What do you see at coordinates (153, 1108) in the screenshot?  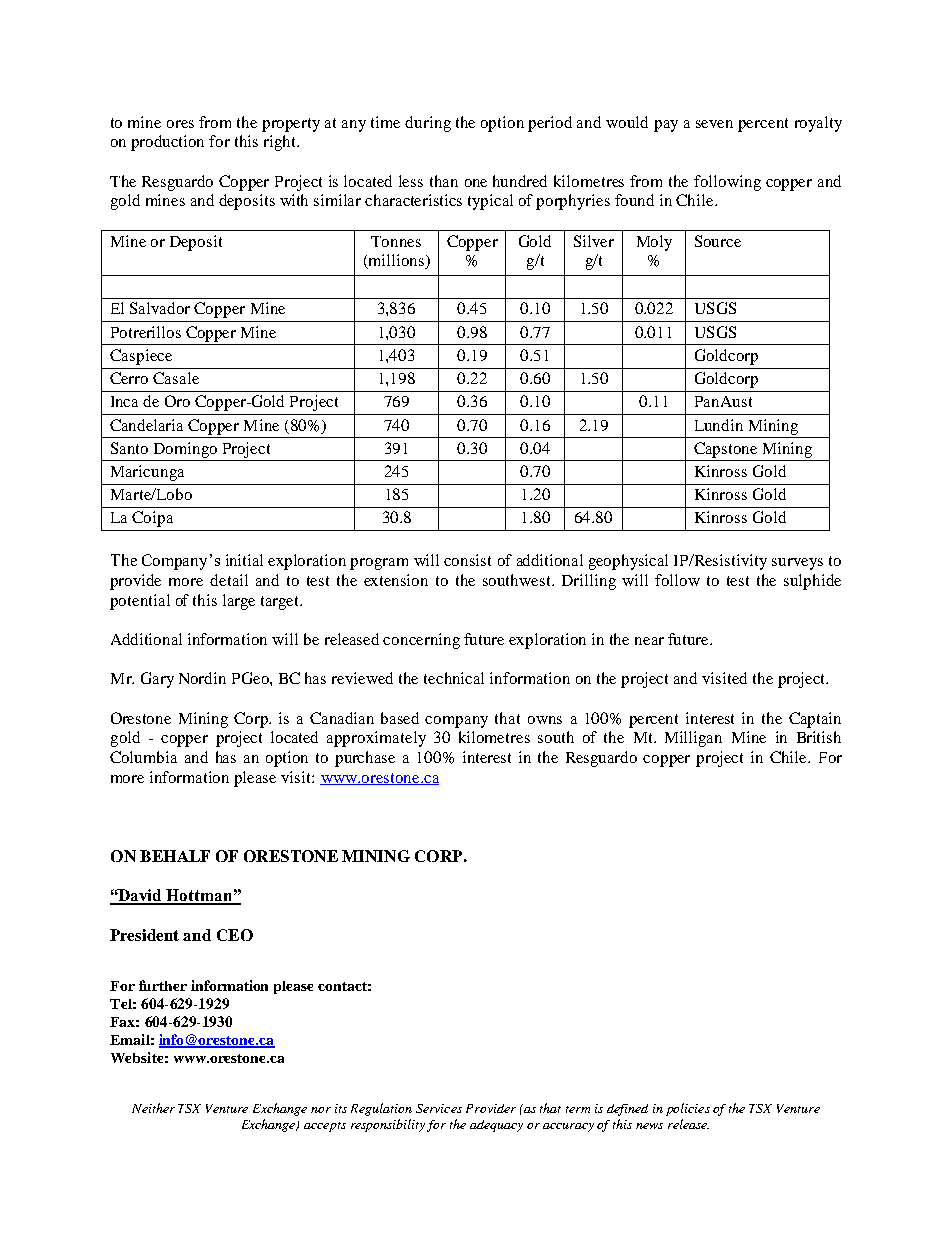 I see `Neither` at bounding box center [153, 1108].
